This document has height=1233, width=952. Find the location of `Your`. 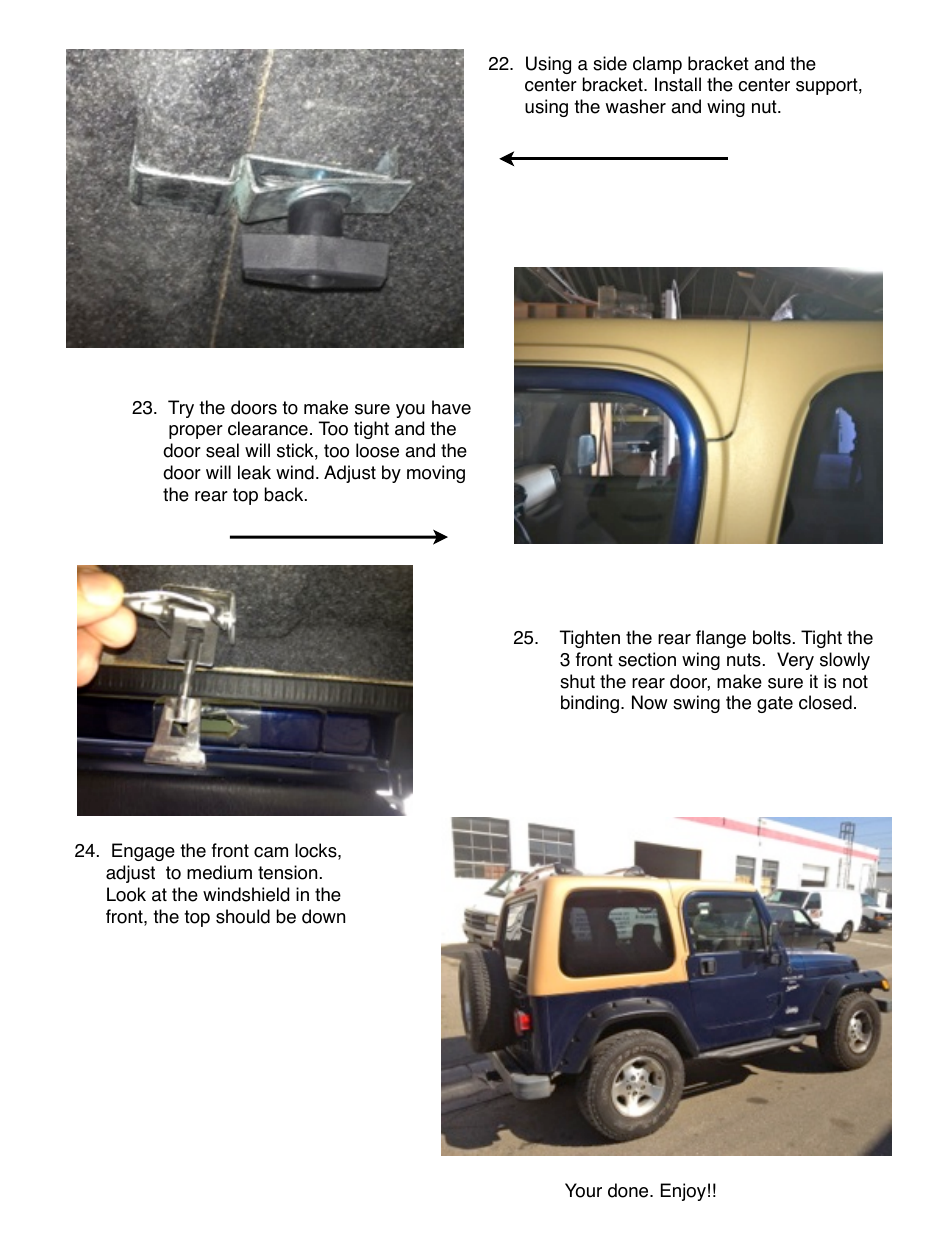

Your is located at coordinates (583, 1190).
